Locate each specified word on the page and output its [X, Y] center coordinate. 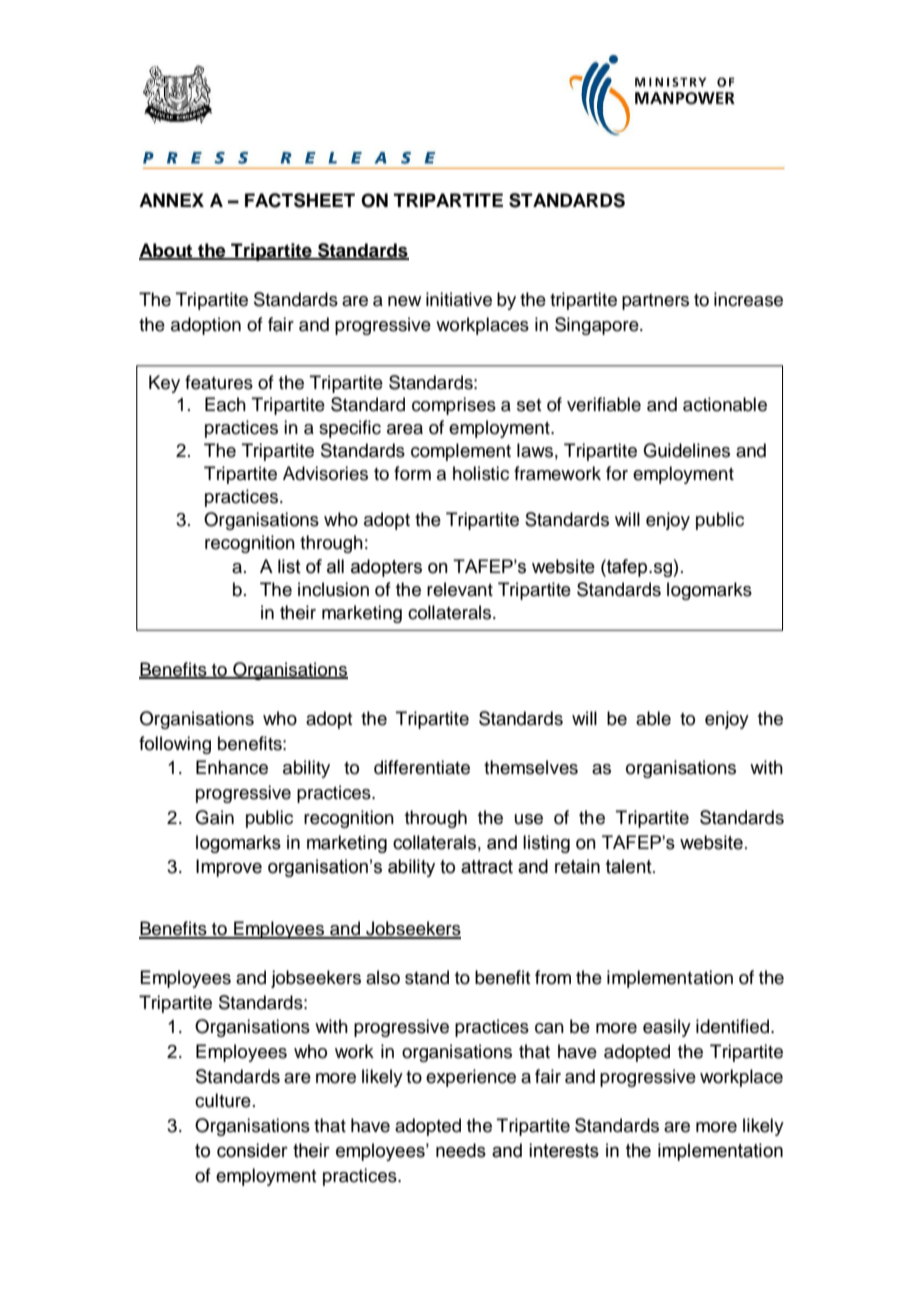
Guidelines [686, 450]
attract [487, 867]
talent [630, 866]
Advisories [325, 473]
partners [655, 302]
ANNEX [171, 200]
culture [223, 1100]
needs [461, 1150]
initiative [459, 299]
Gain [214, 817]
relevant [460, 589]
